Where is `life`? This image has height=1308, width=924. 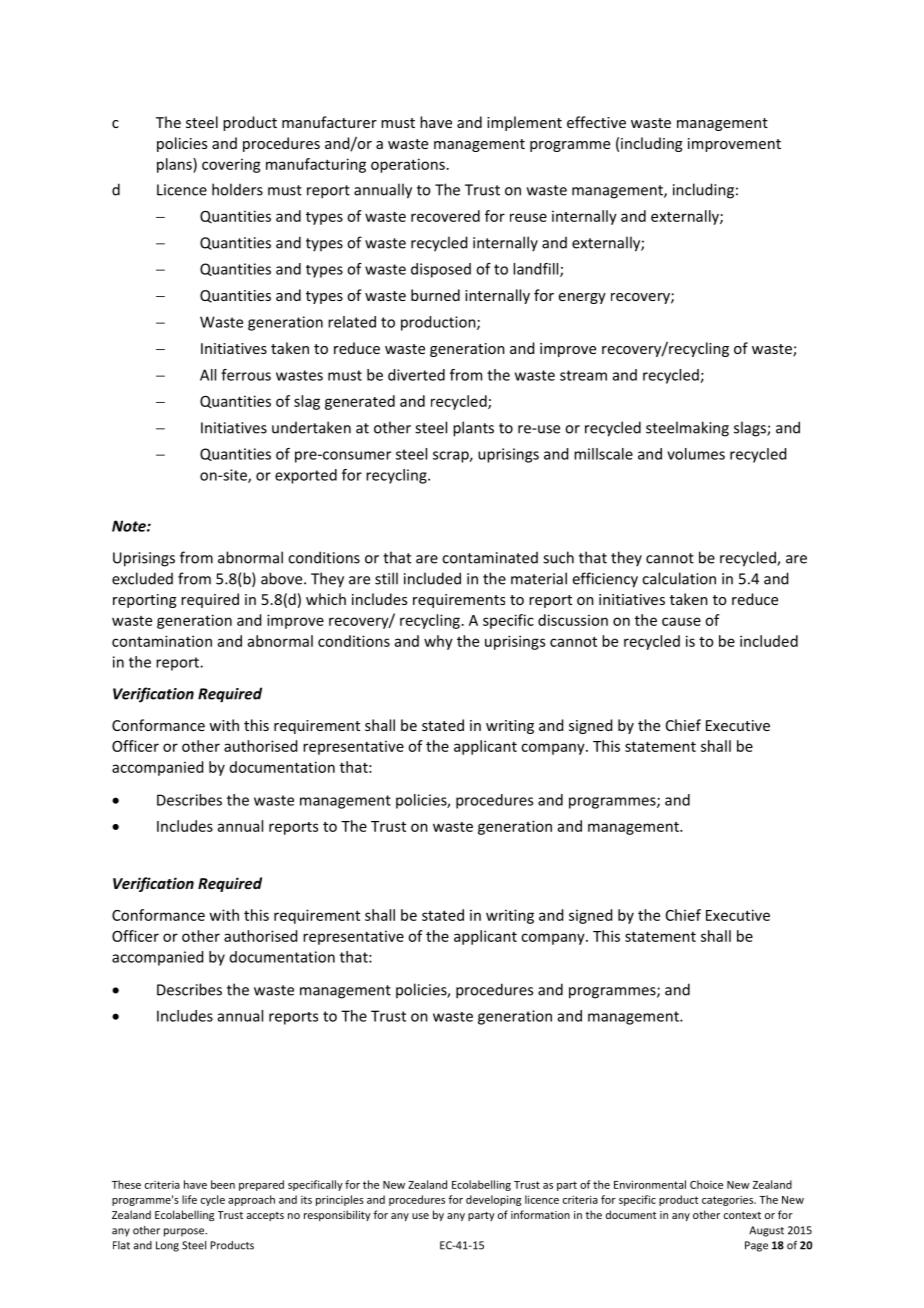
life is located at coordinates (189, 1199).
